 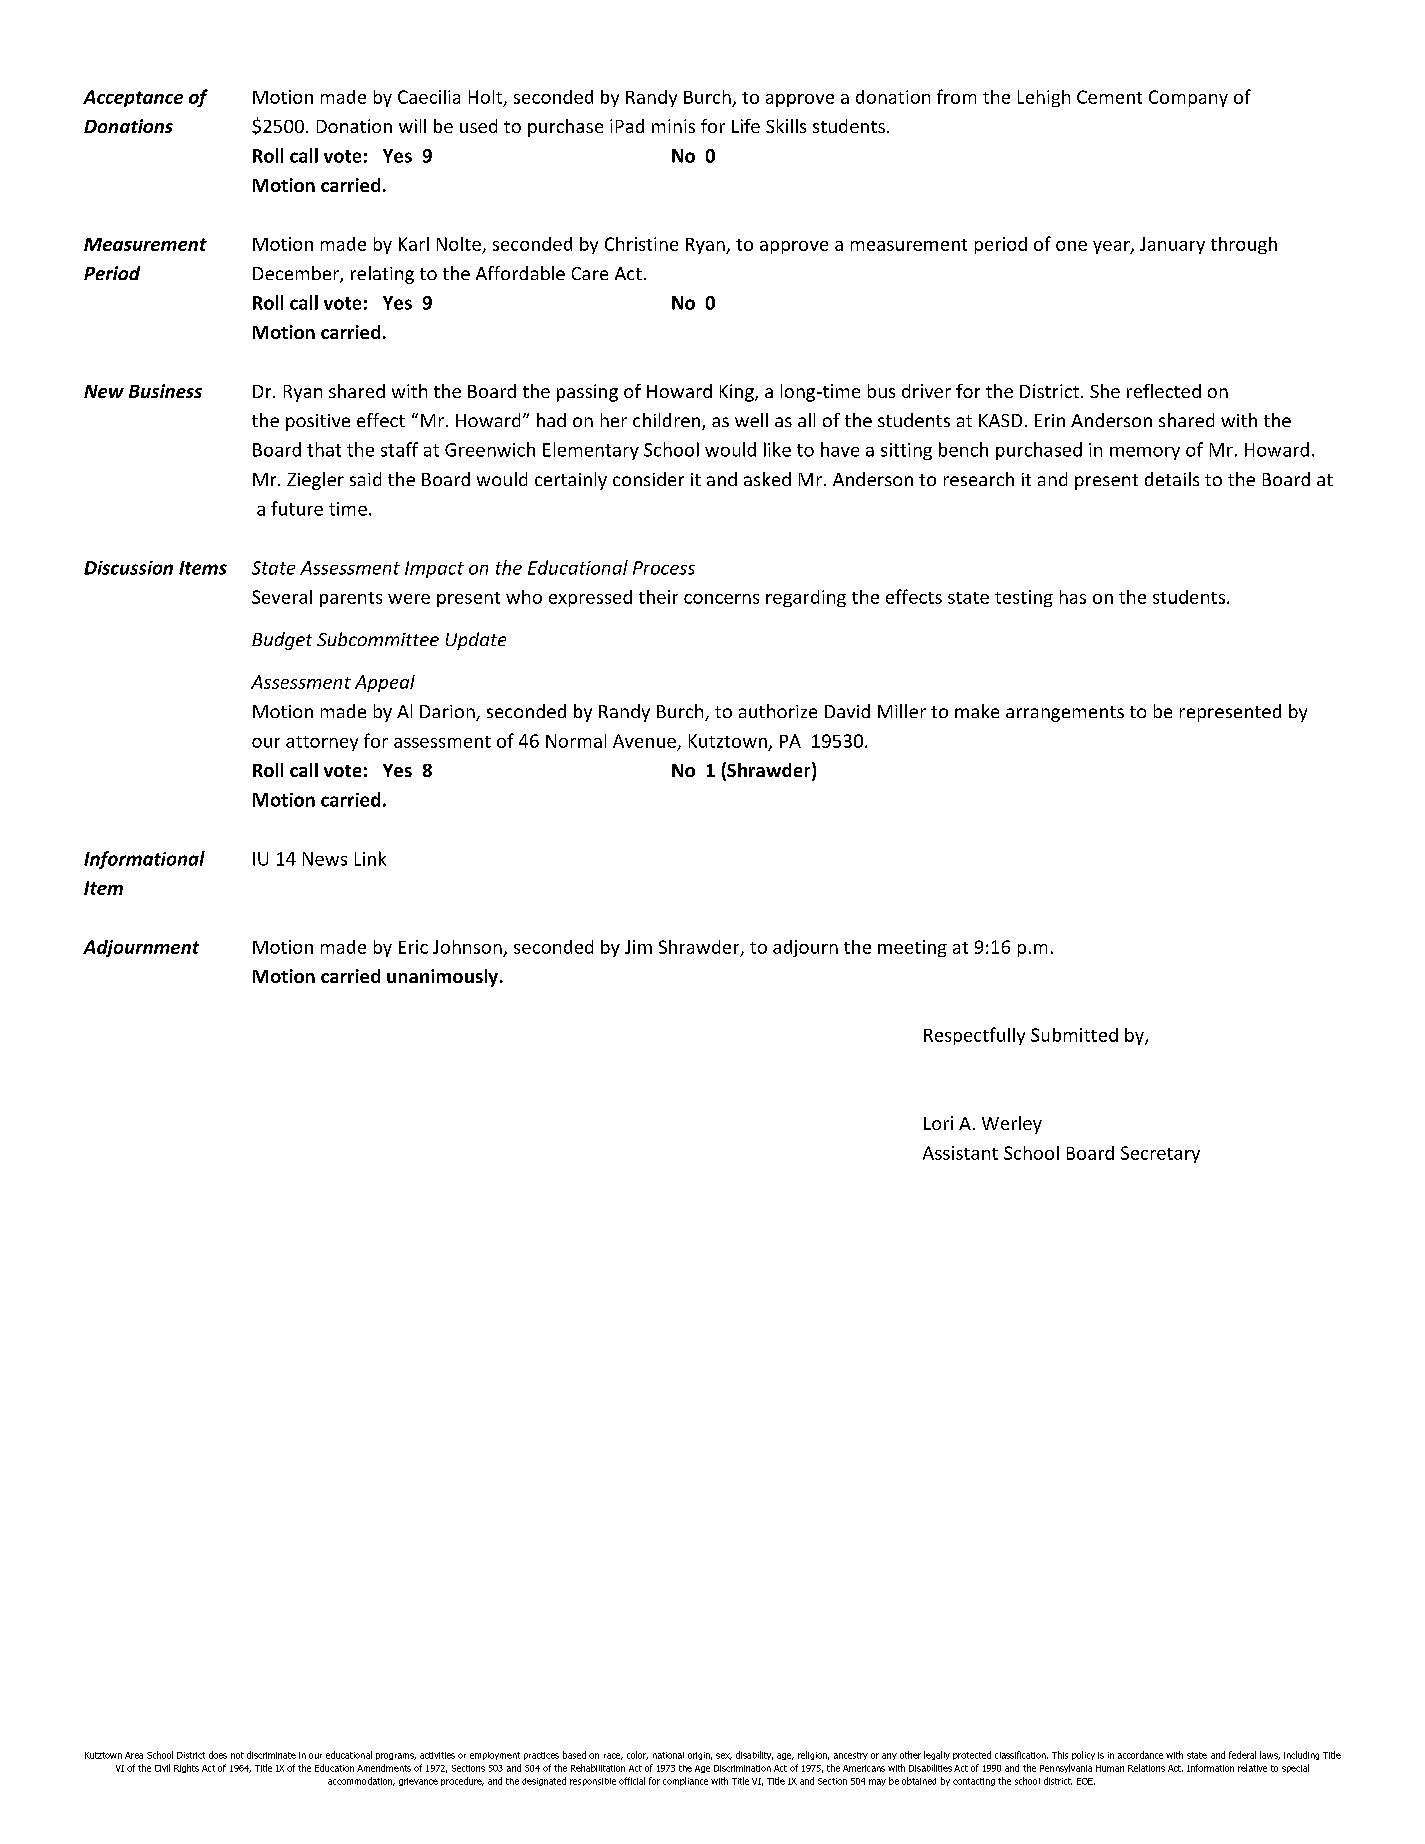 I want to click on will, so click(x=412, y=126).
